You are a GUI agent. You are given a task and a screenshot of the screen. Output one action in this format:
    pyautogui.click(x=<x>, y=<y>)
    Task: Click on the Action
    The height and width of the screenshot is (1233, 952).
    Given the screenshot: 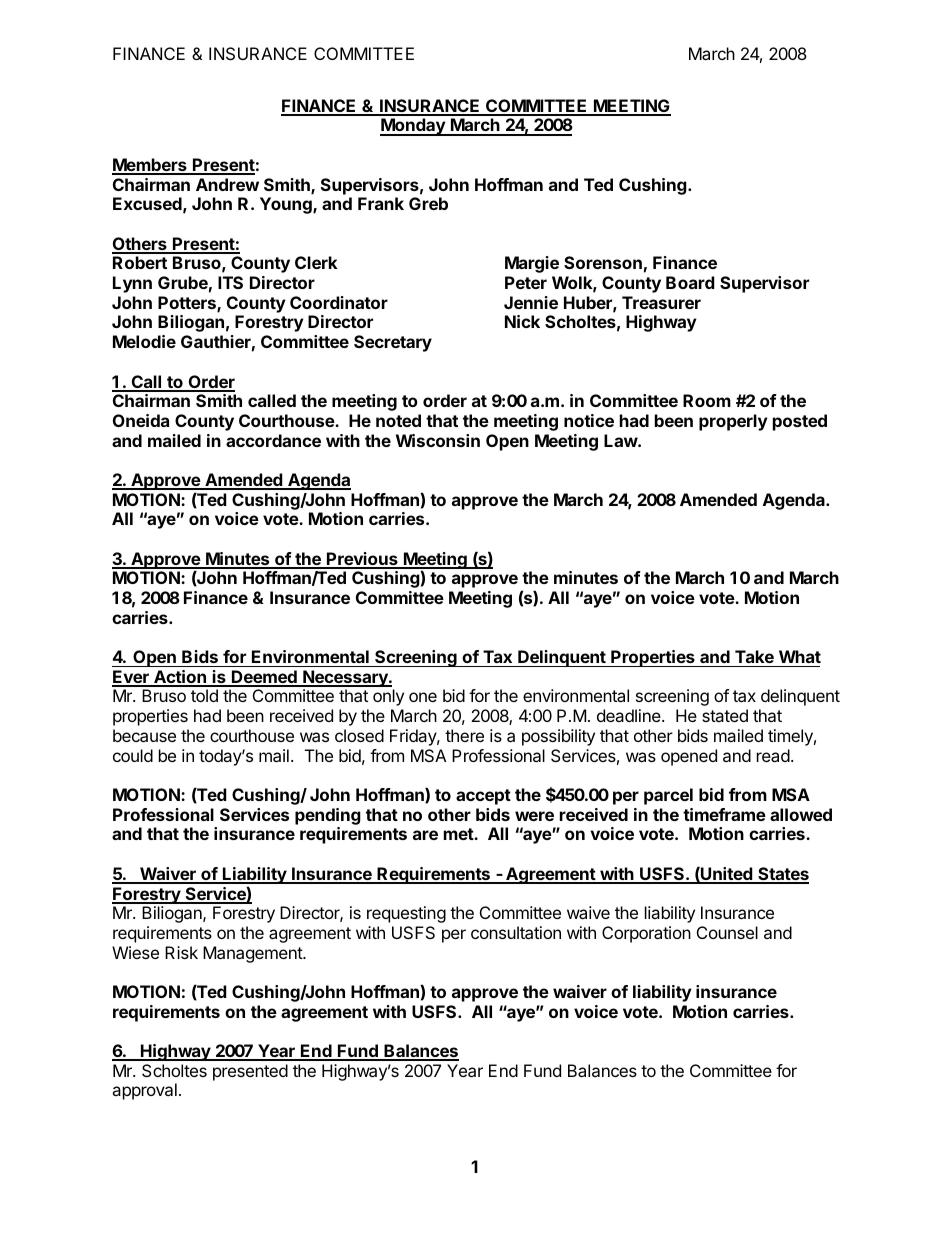 What is the action you would take?
    pyautogui.click(x=180, y=678)
